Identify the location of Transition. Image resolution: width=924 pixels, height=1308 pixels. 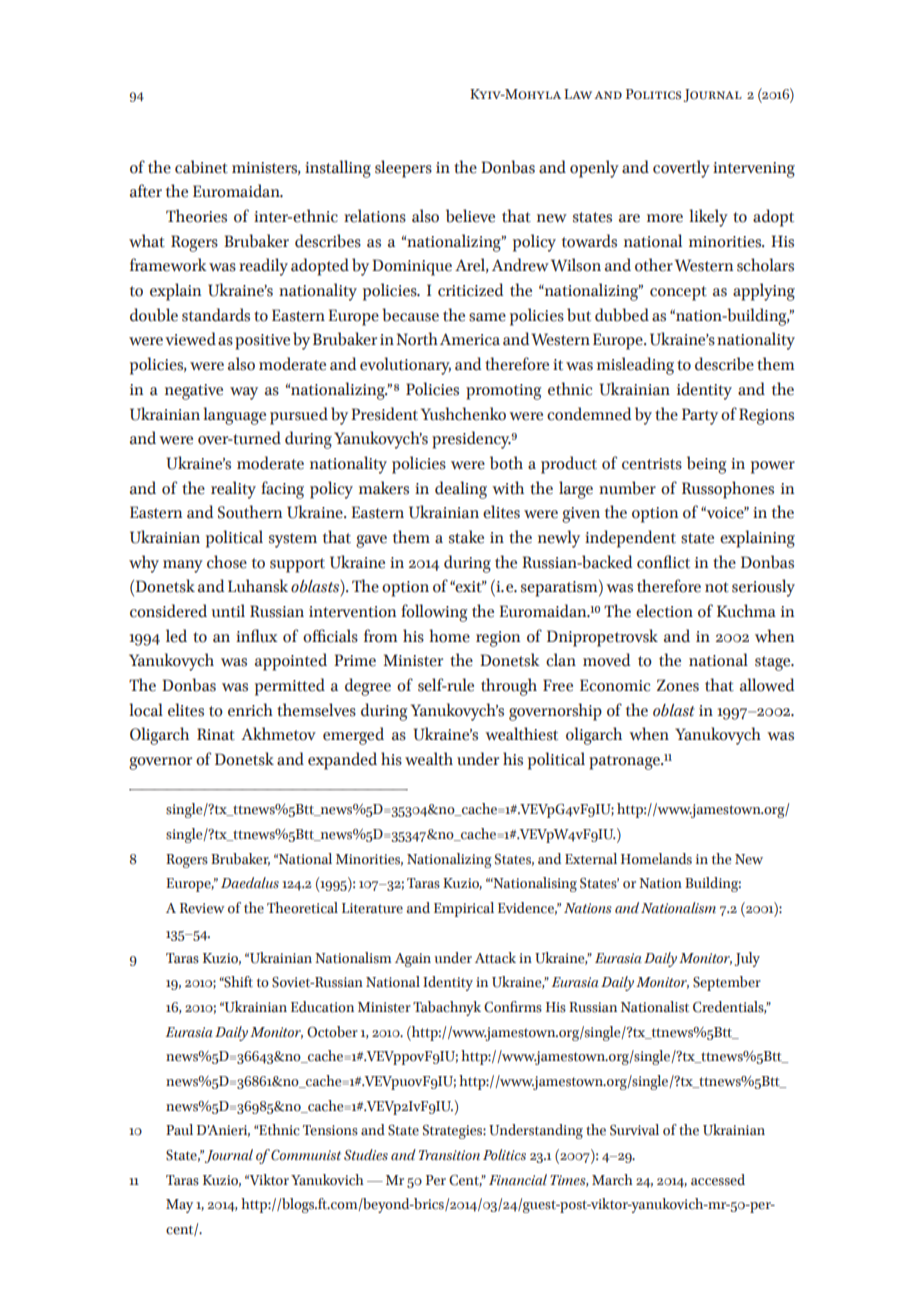
(449, 1155).
